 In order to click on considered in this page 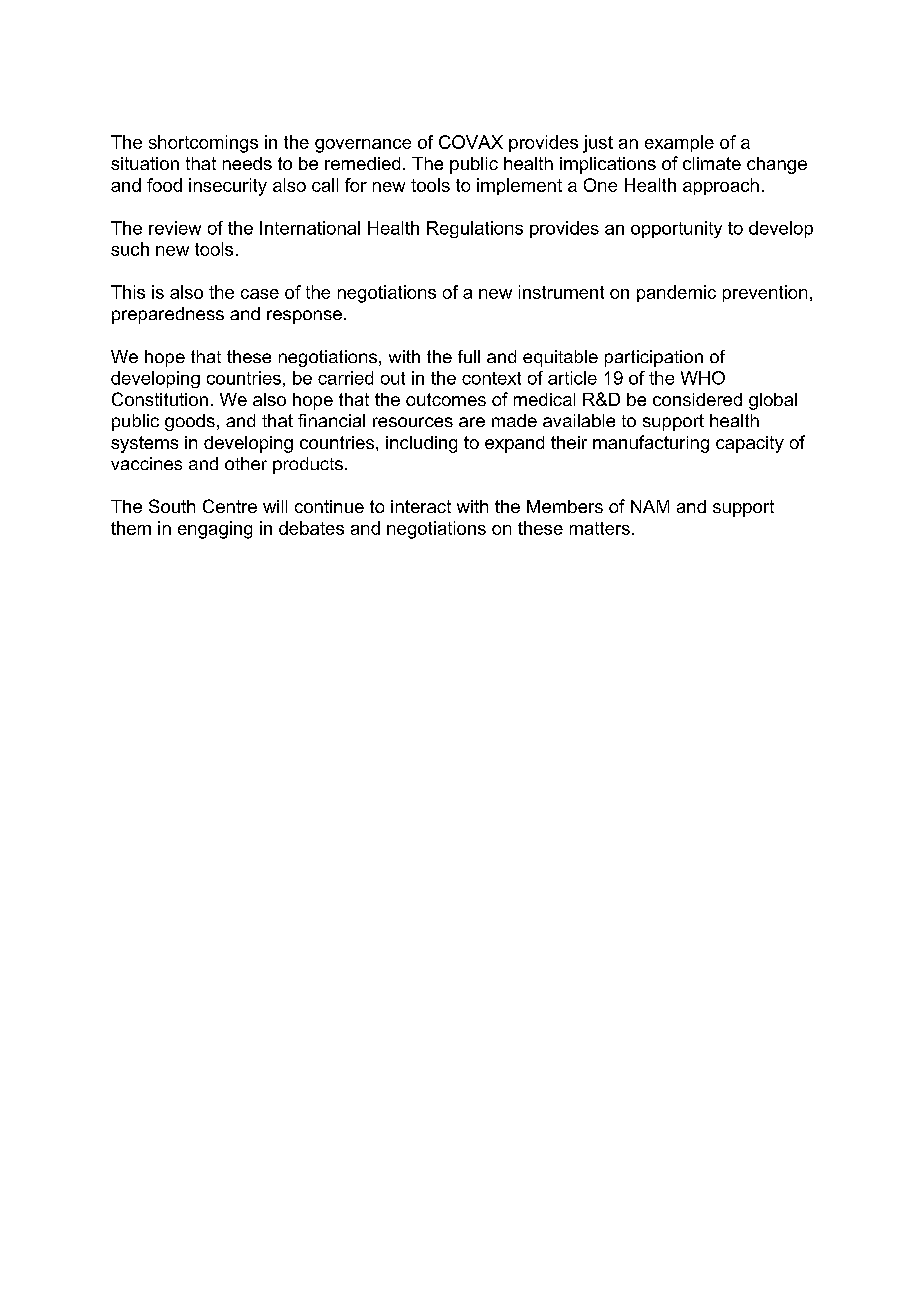, I will do `click(697, 399)`.
